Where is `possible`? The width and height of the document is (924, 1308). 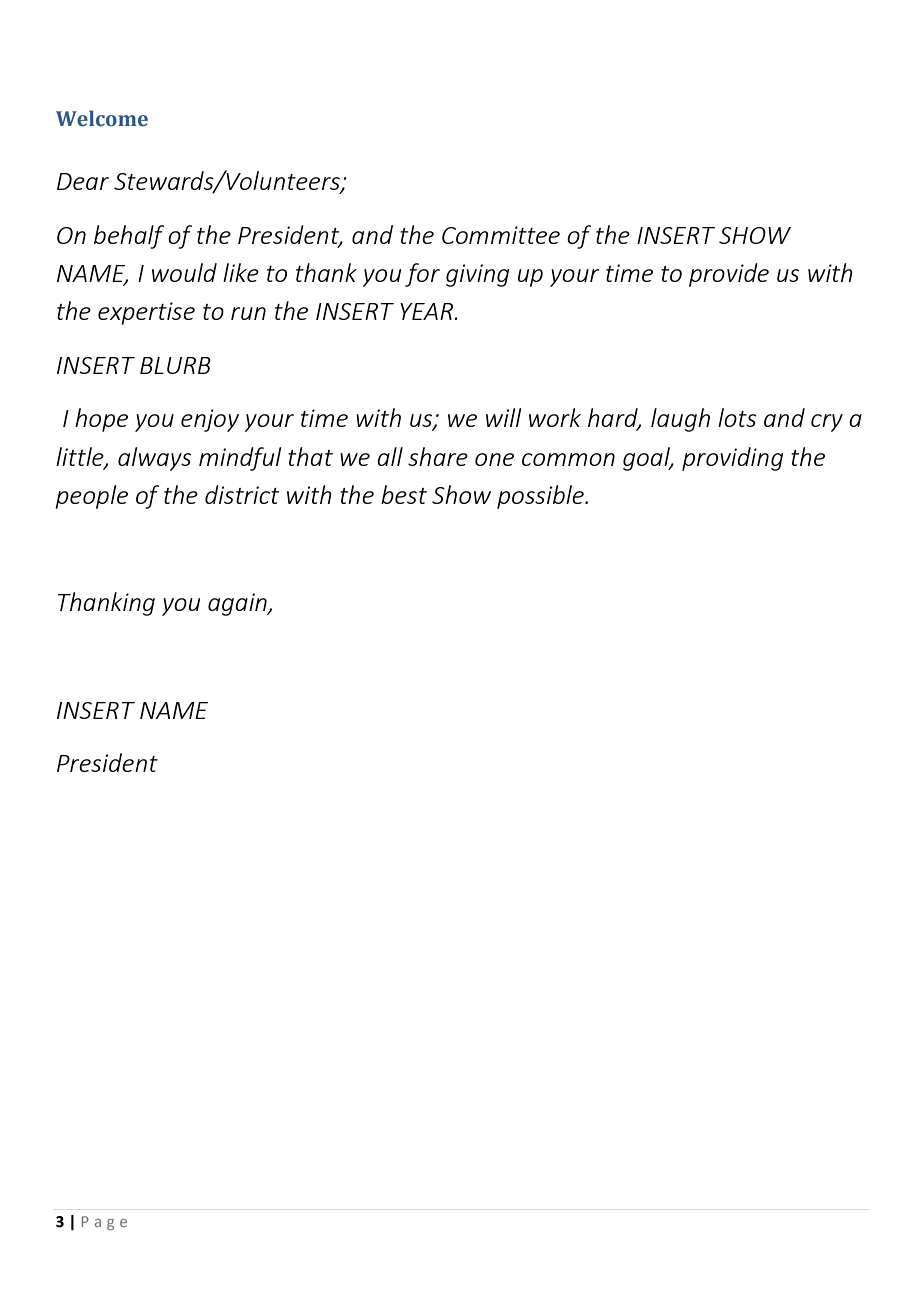 possible is located at coordinates (541, 497).
